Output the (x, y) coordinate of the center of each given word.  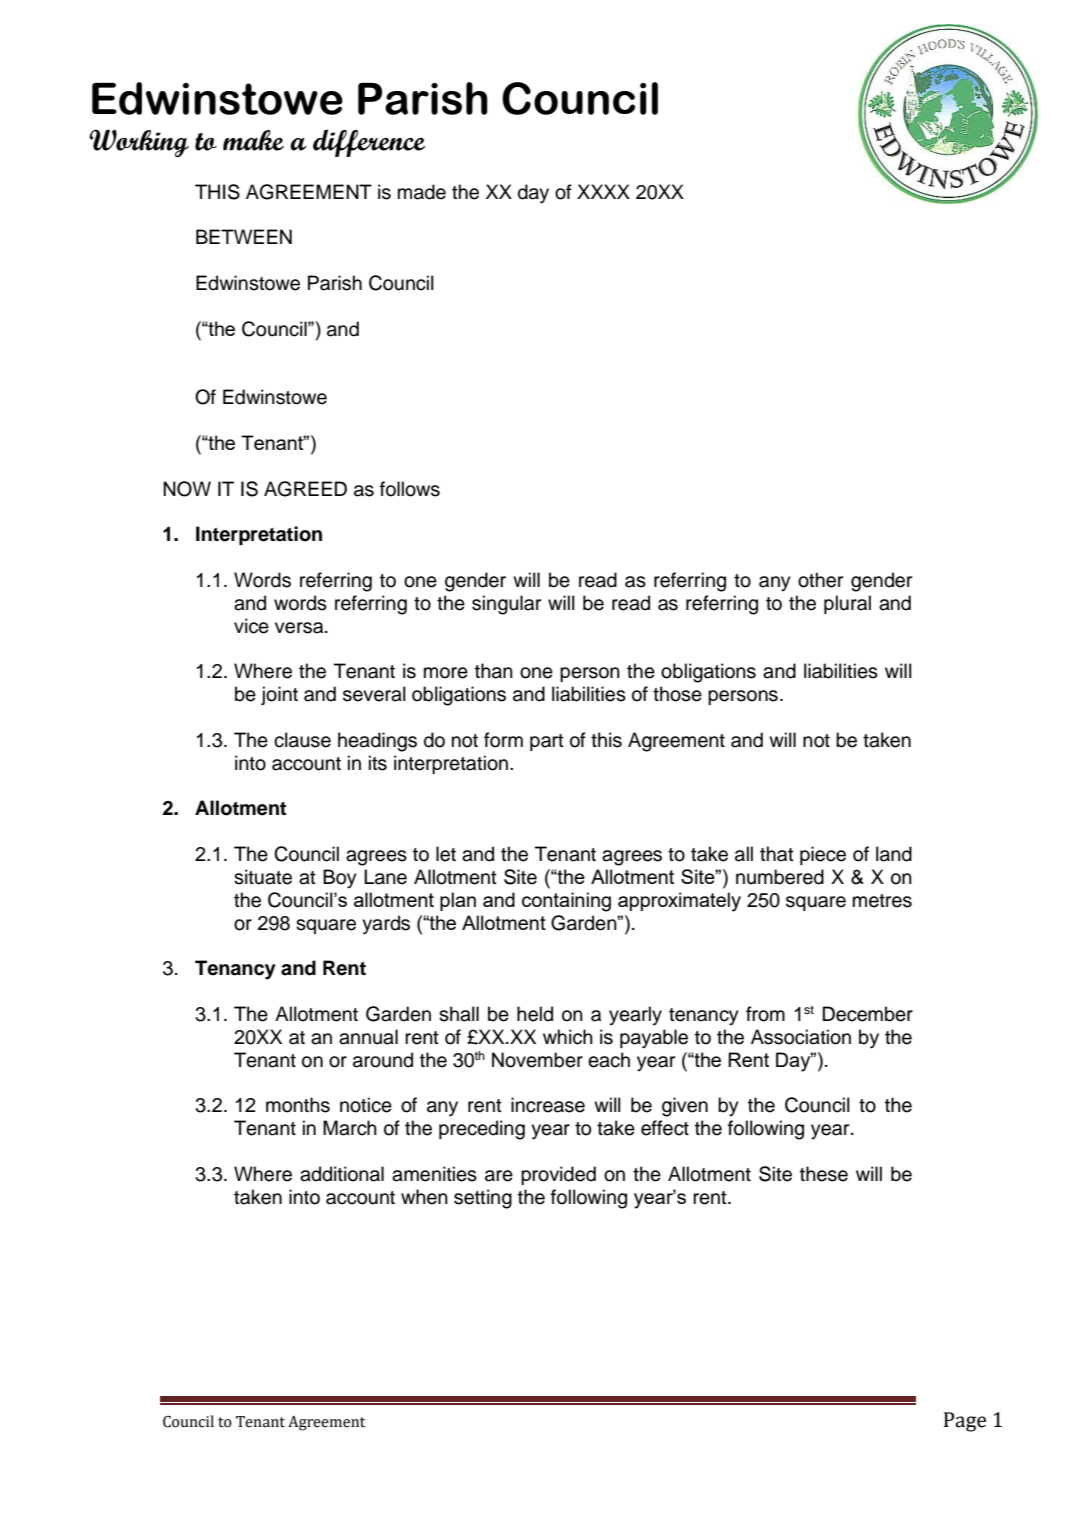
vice (251, 626)
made (422, 192)
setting (483, 1199)
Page (965, 1422)
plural (847, 604)
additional (342, 1174)
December (868, 1014)
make (253, 140)
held (535, 1014)
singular (506, 605)
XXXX (603, 191)
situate (263, 877)
